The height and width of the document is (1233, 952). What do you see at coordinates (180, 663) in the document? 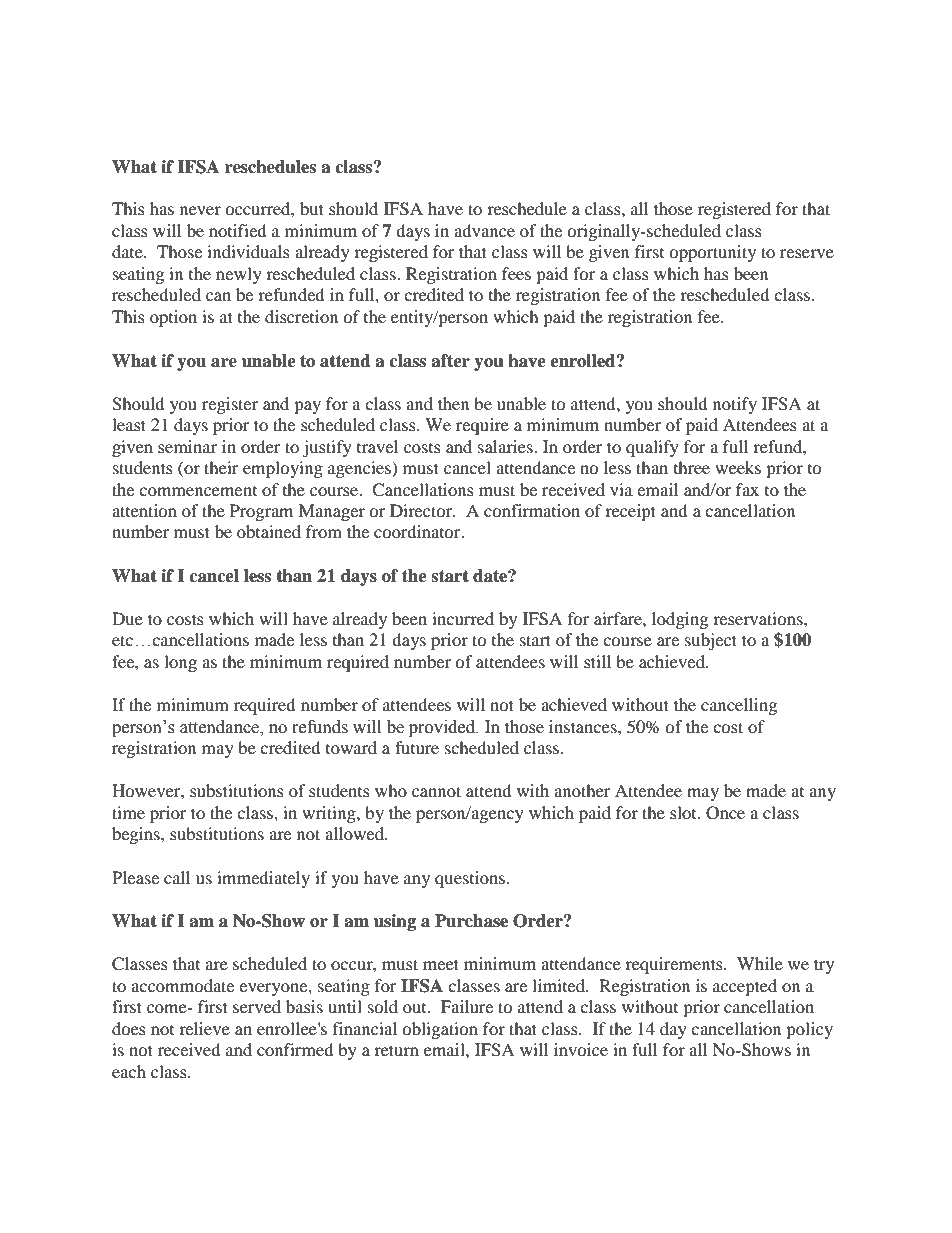
I see `long` at bounding box center [180, 663].
